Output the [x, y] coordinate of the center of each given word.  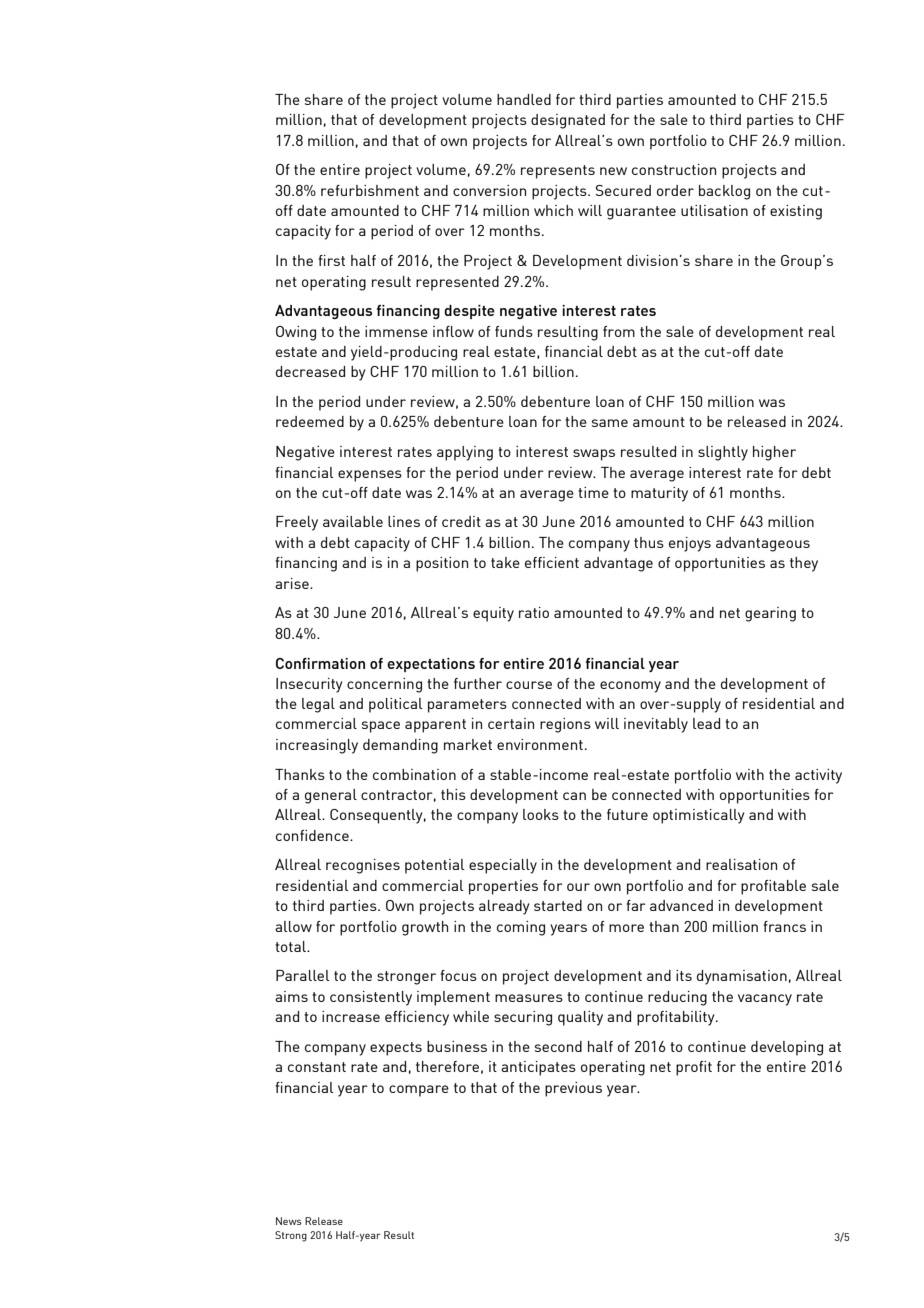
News [289, 1221]
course [529, 685]
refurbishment [370, 190]
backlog [724, 192]
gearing [770, 614]
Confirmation [320, 663]
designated [568, 121]
